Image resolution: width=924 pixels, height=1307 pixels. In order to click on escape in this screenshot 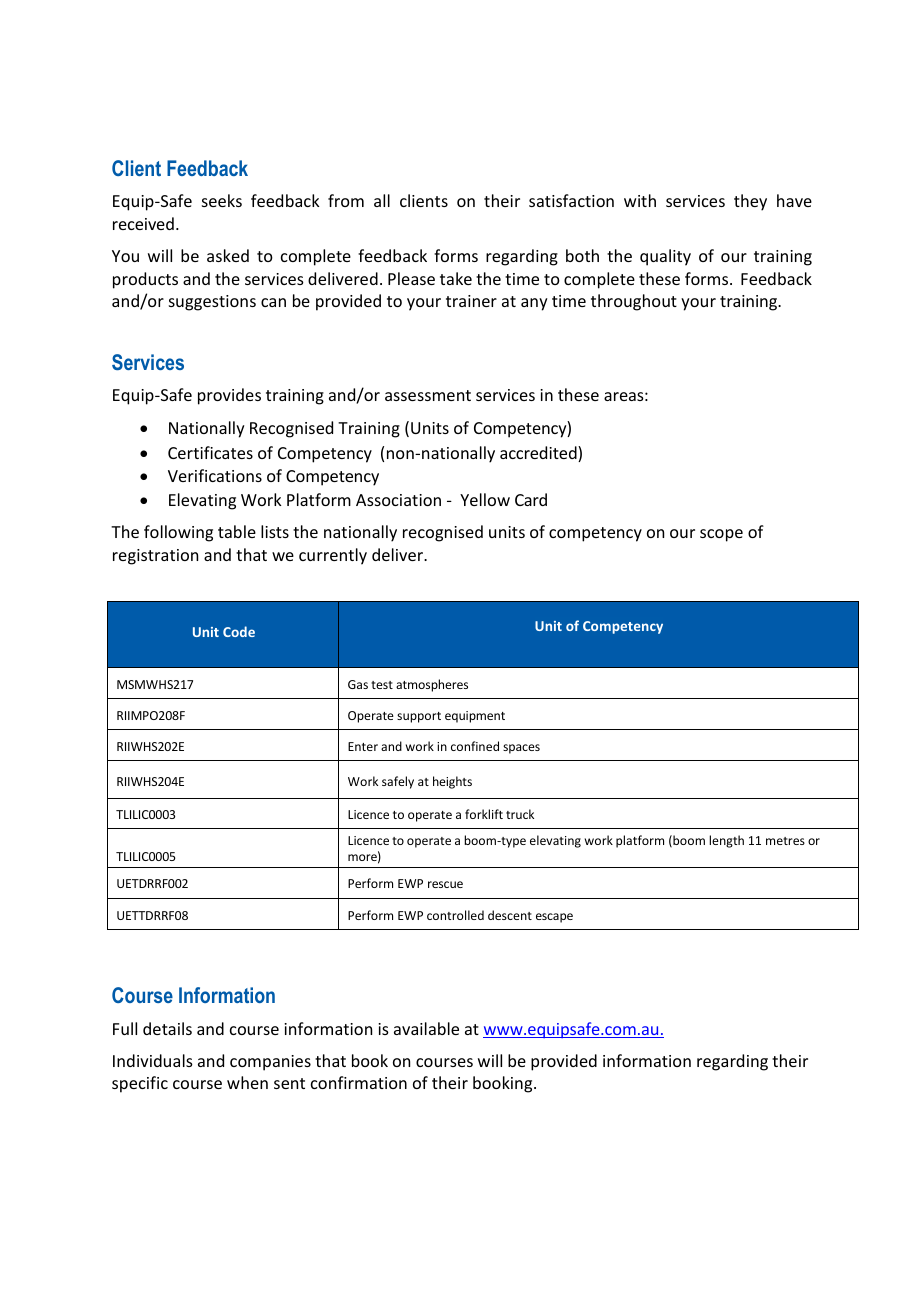, I will do `click(554, 918)`.
